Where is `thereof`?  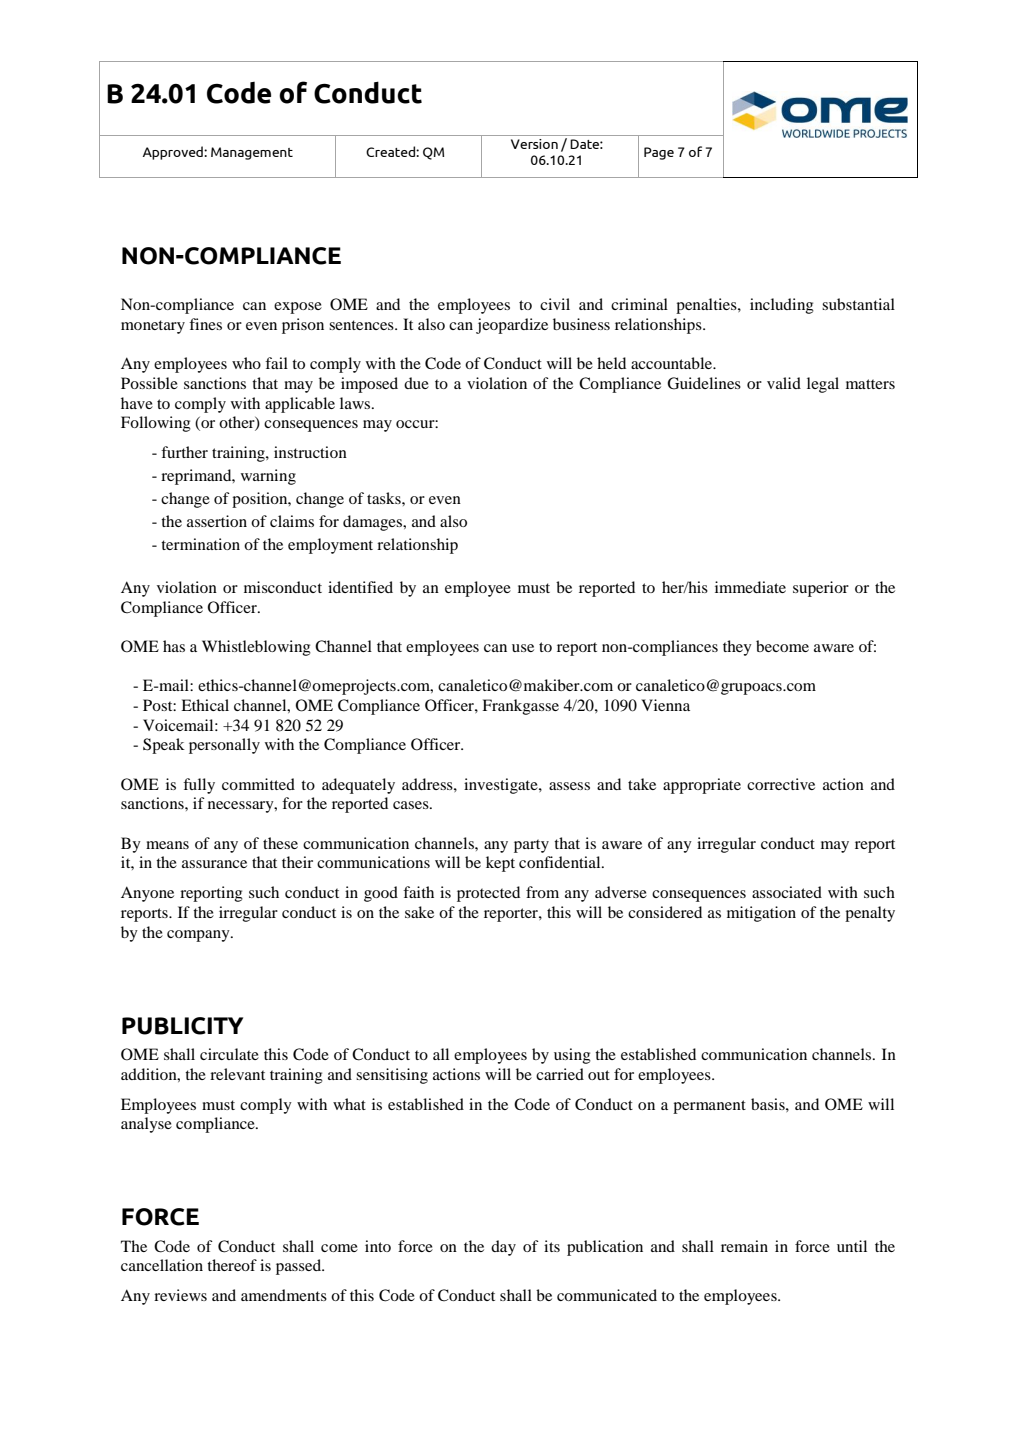
thereof is located at coordinates (232, 1265).
